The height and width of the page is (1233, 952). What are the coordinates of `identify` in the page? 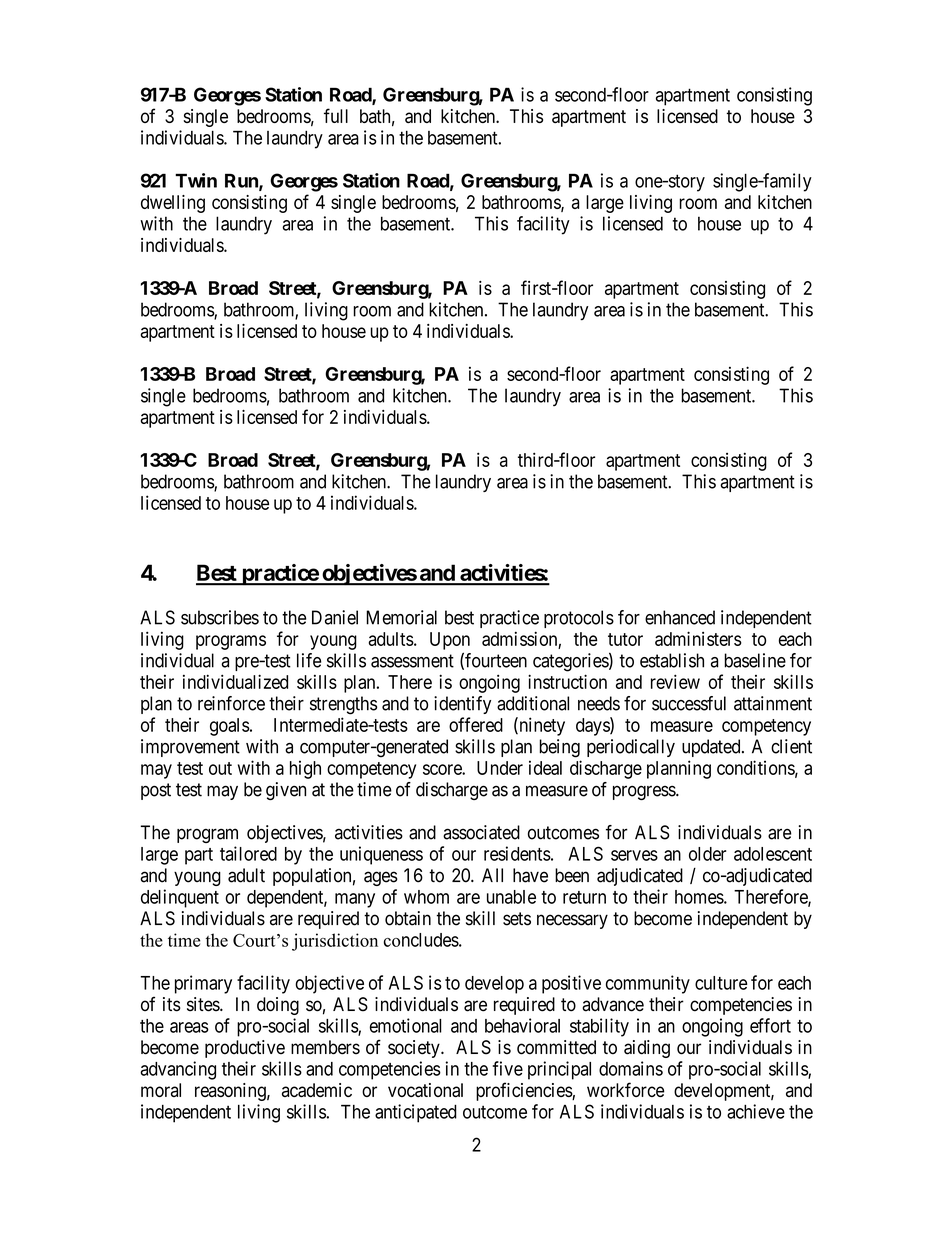 It's located at (462, 705).
